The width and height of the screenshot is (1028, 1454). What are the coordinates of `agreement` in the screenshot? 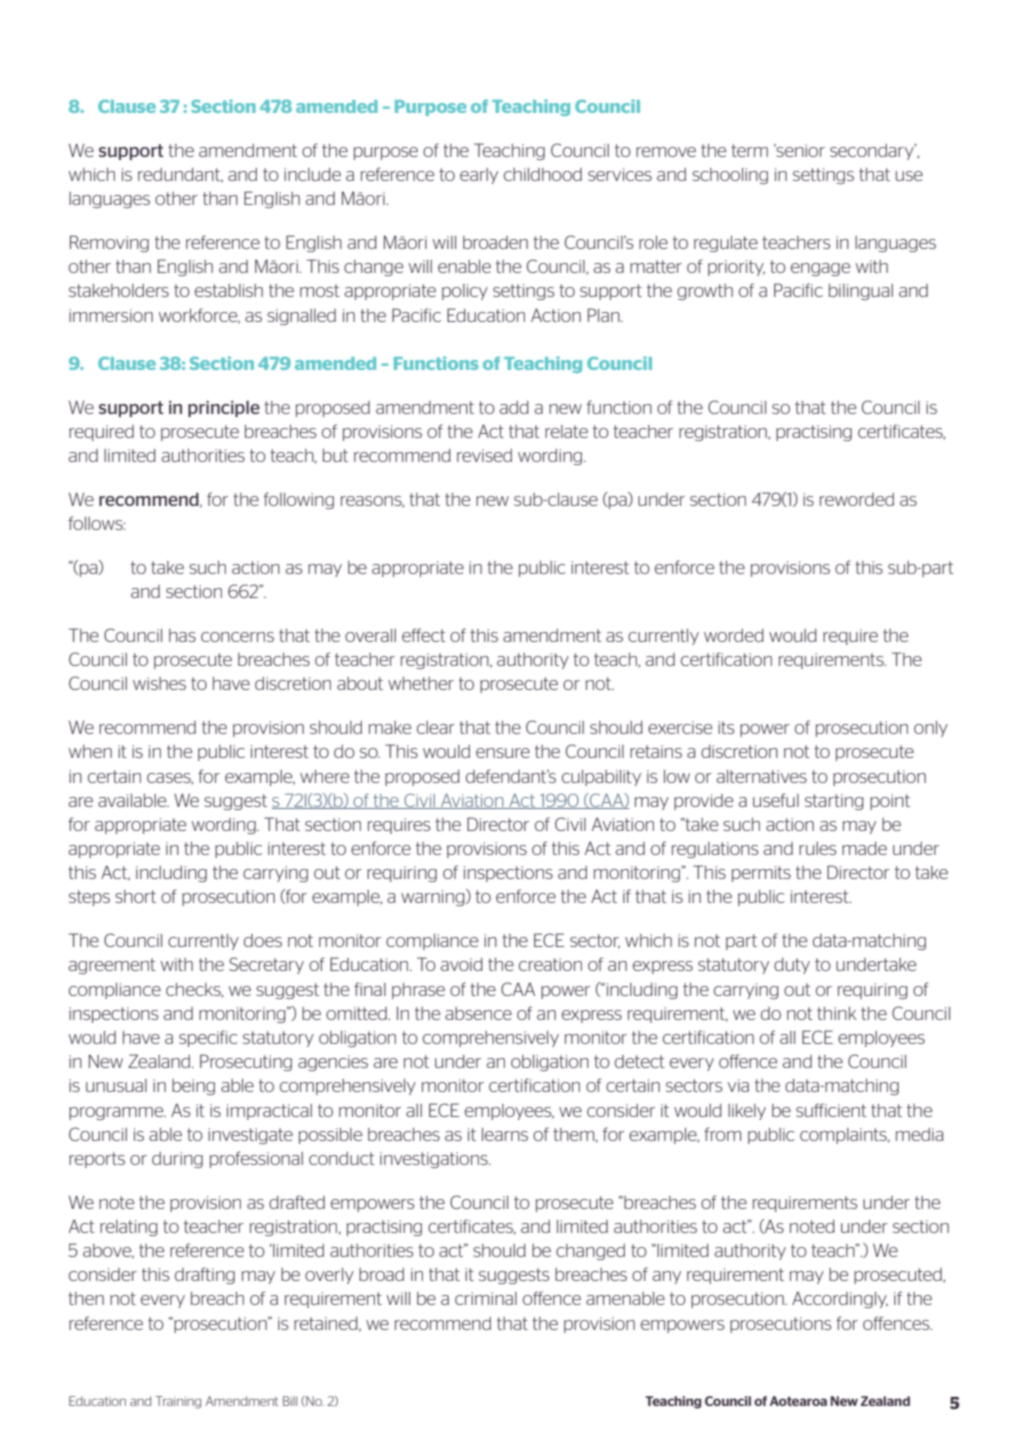 It's located at (112, 966).
